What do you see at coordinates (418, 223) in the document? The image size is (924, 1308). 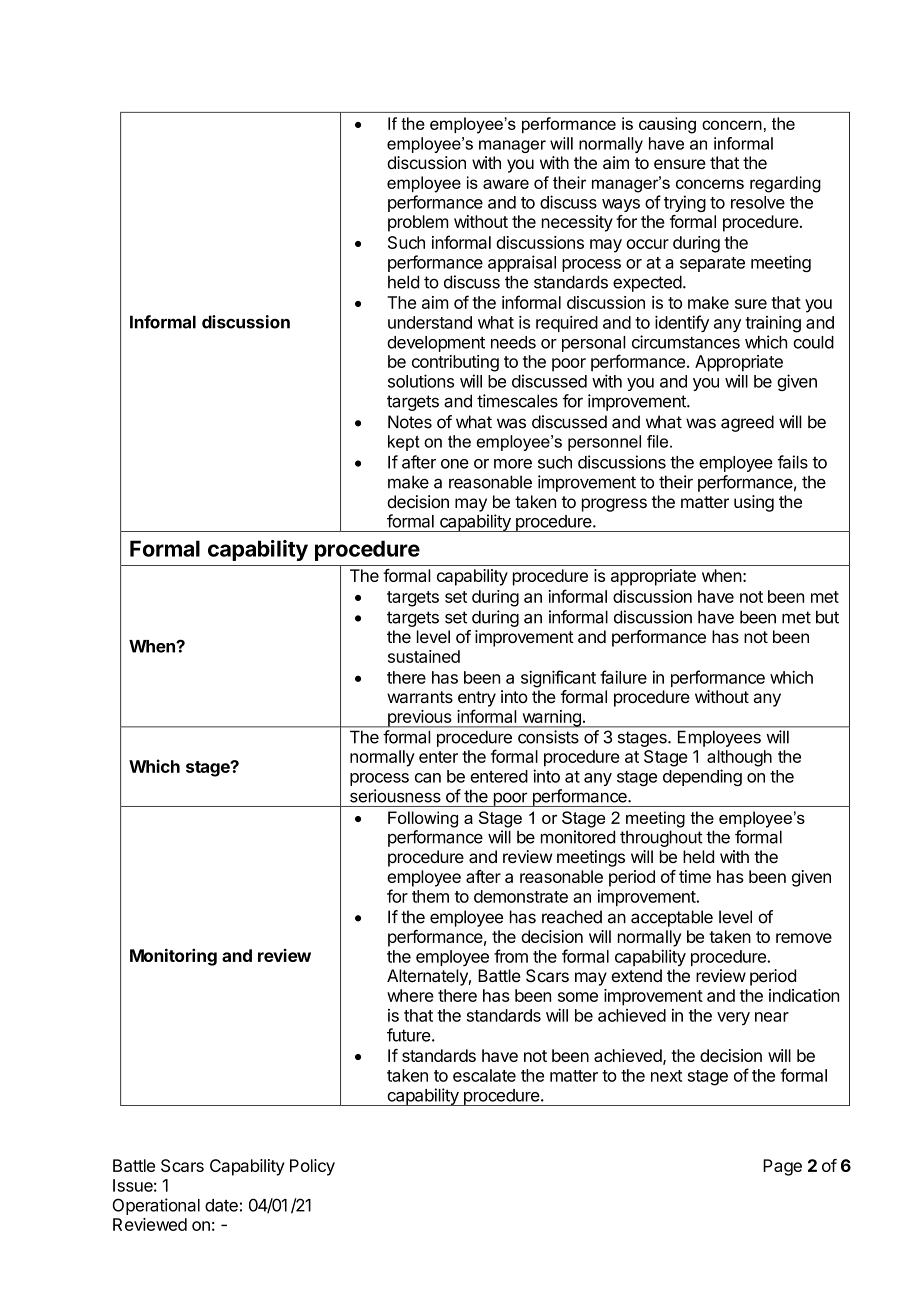 I see `problem` at bounding box center [418, 223].
